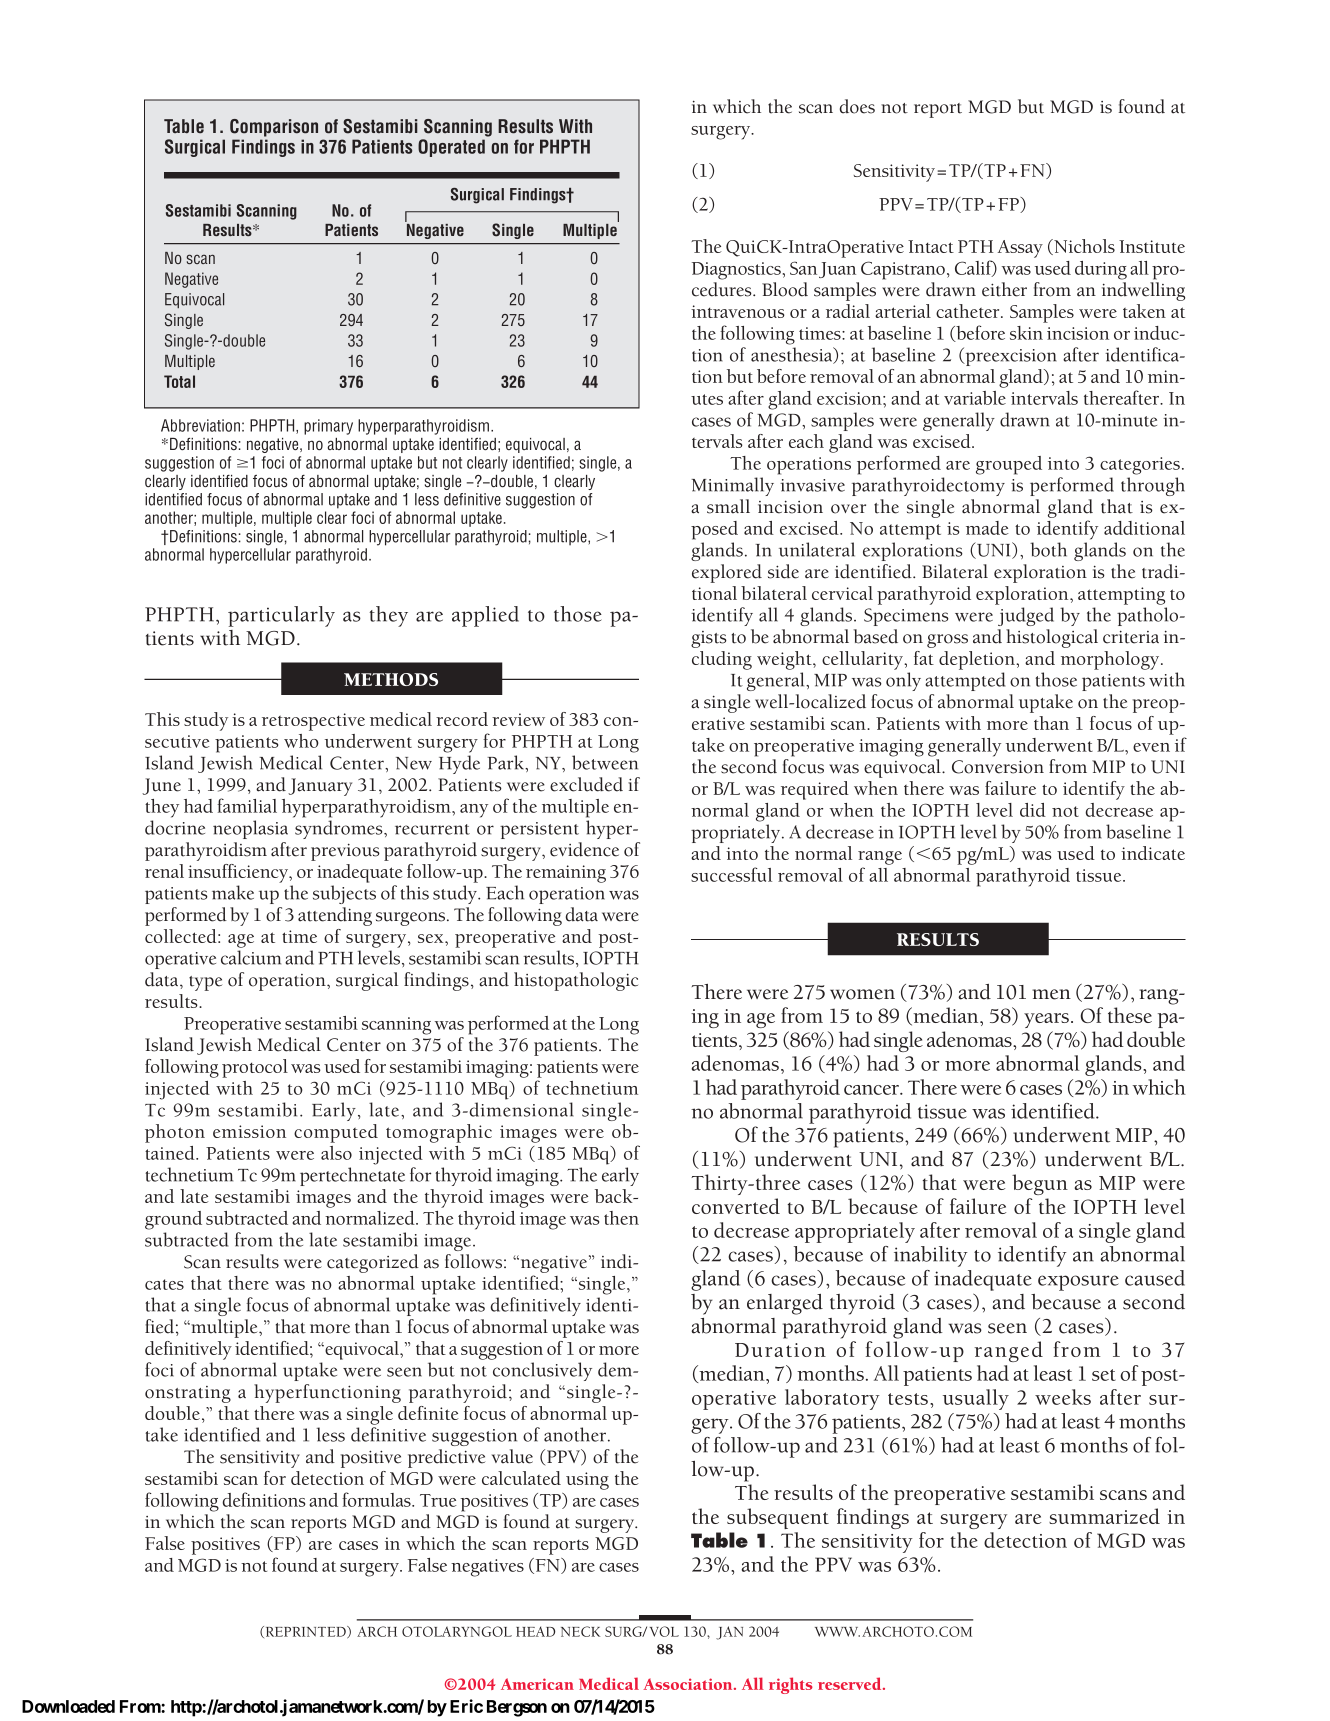 This document has width=1330, height=1721. Describe the element at coordinates (233, 892) in the document. I see `make` at that location.
